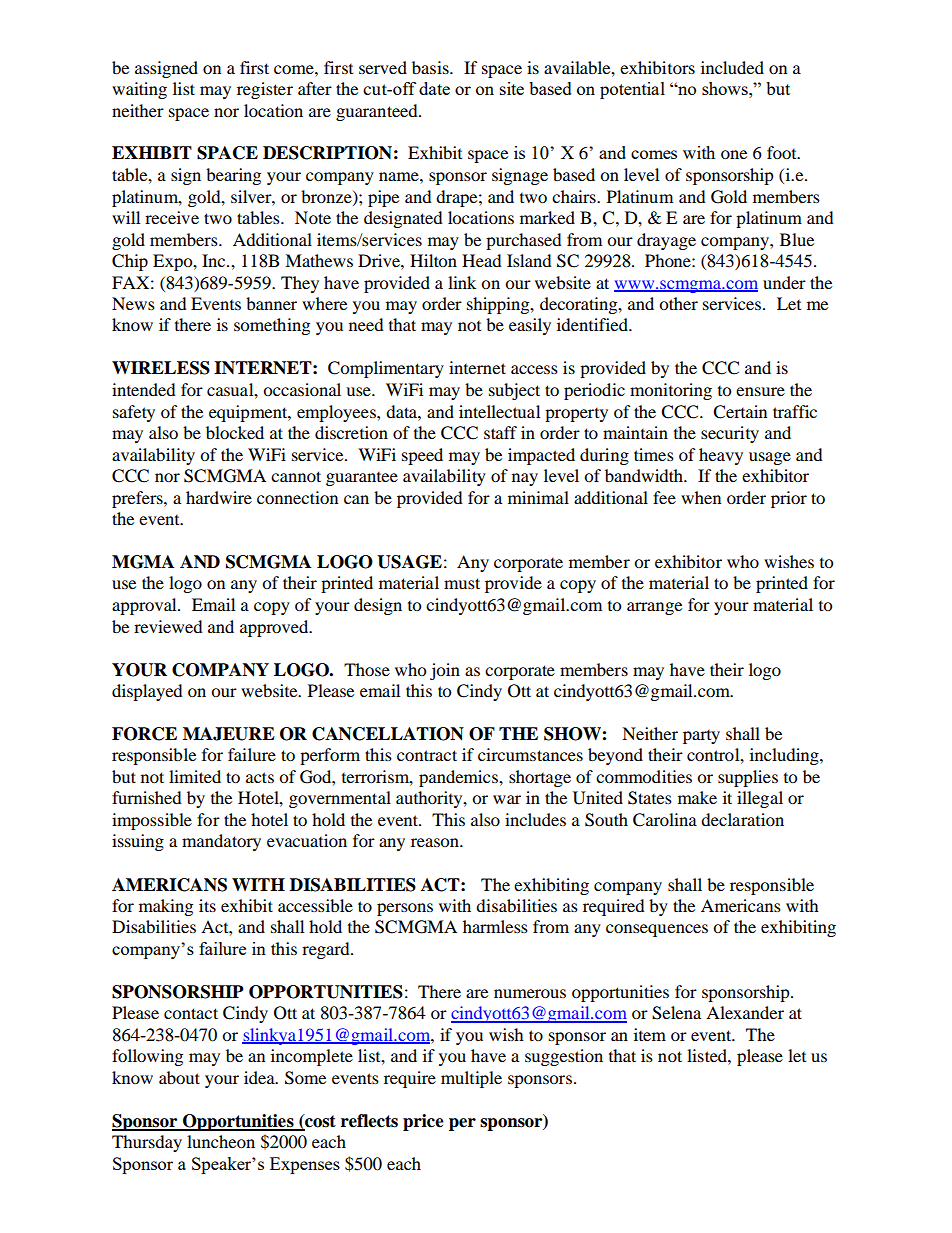 The height and width of the screenshot is (1233, 952). I want to click on war, so click(507, 799).
